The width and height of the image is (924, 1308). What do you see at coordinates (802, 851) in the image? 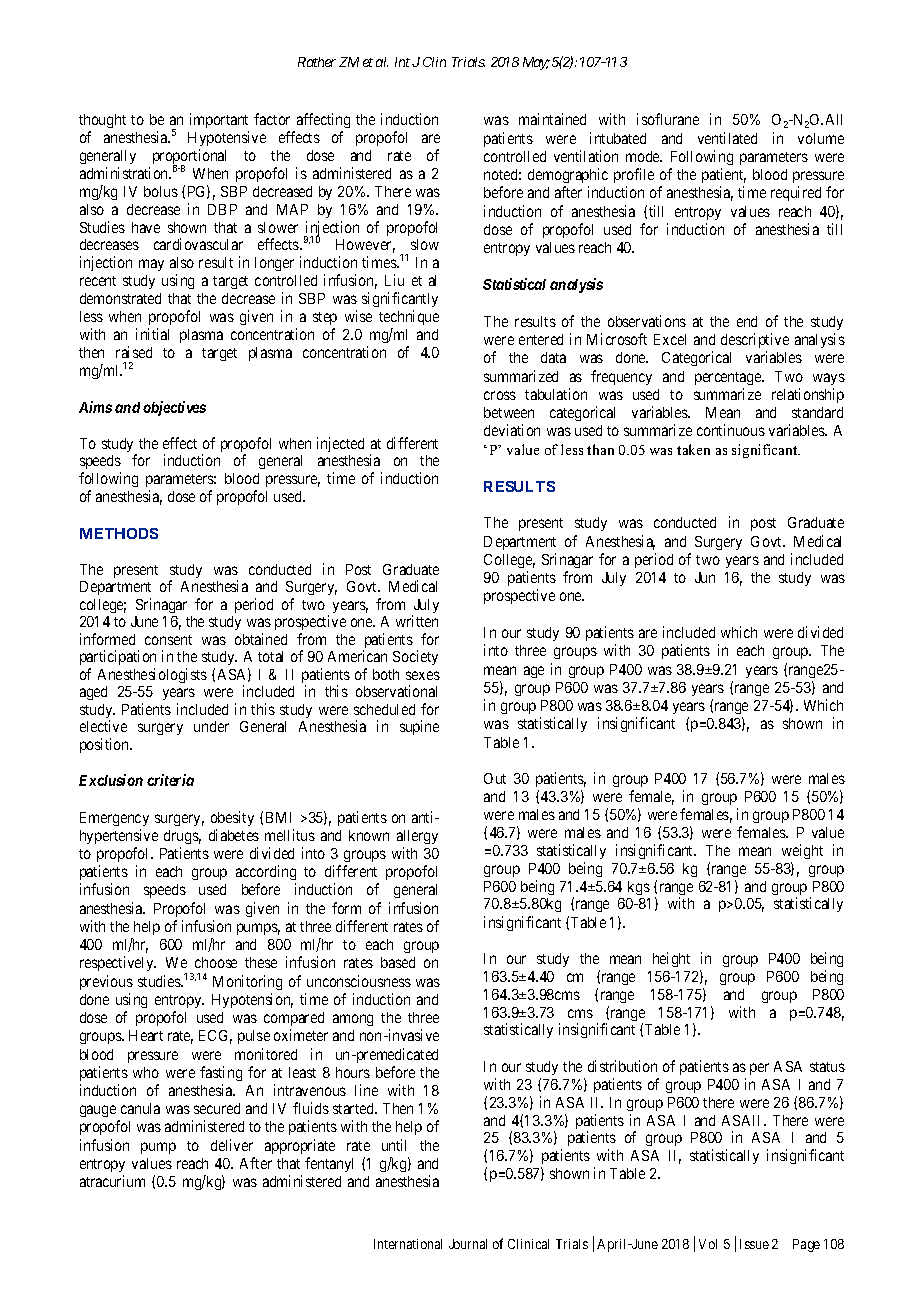
I see `weight` at bounding box center [802, 851].
